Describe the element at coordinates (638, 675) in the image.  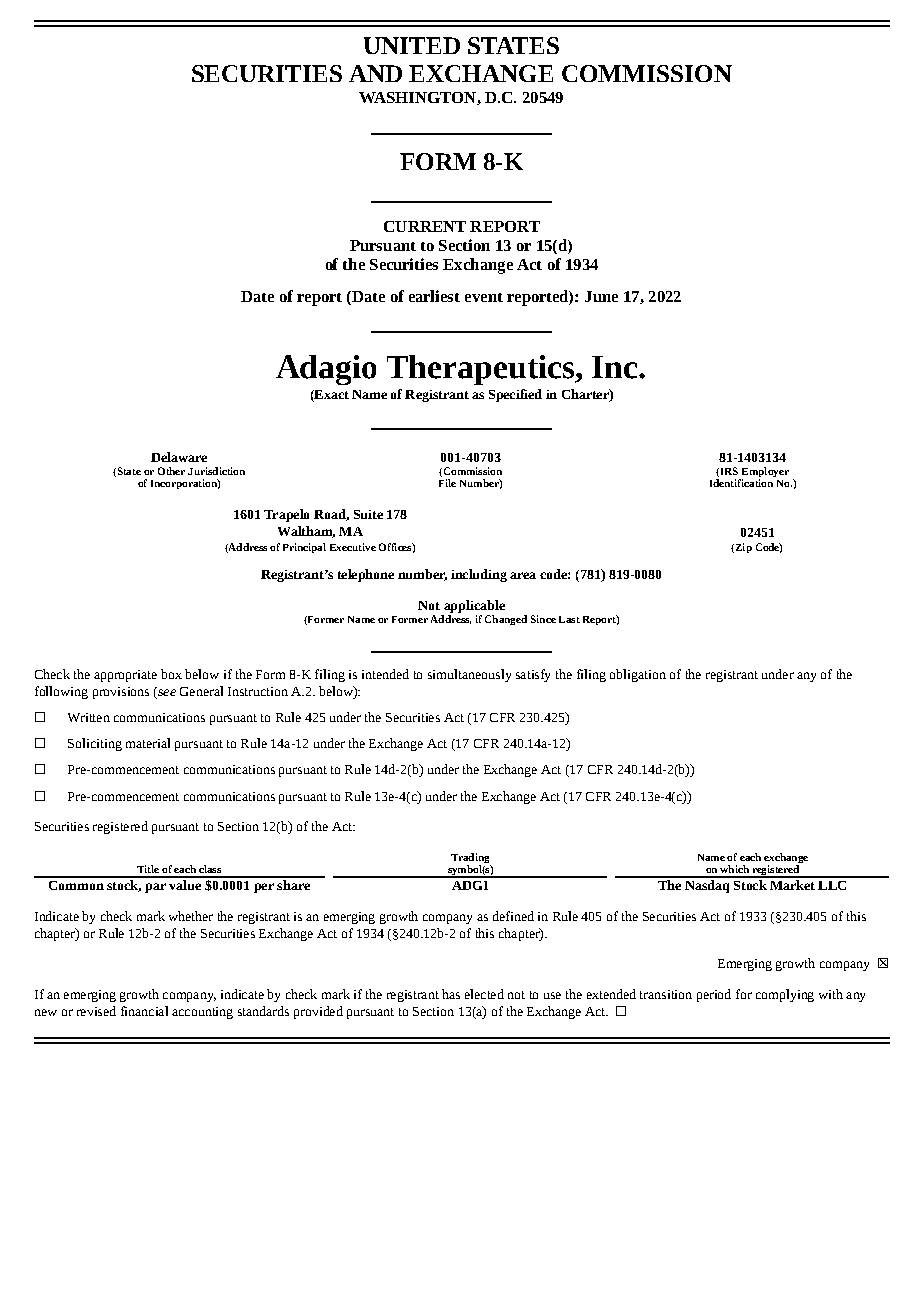
I see `obligation` at that location.
